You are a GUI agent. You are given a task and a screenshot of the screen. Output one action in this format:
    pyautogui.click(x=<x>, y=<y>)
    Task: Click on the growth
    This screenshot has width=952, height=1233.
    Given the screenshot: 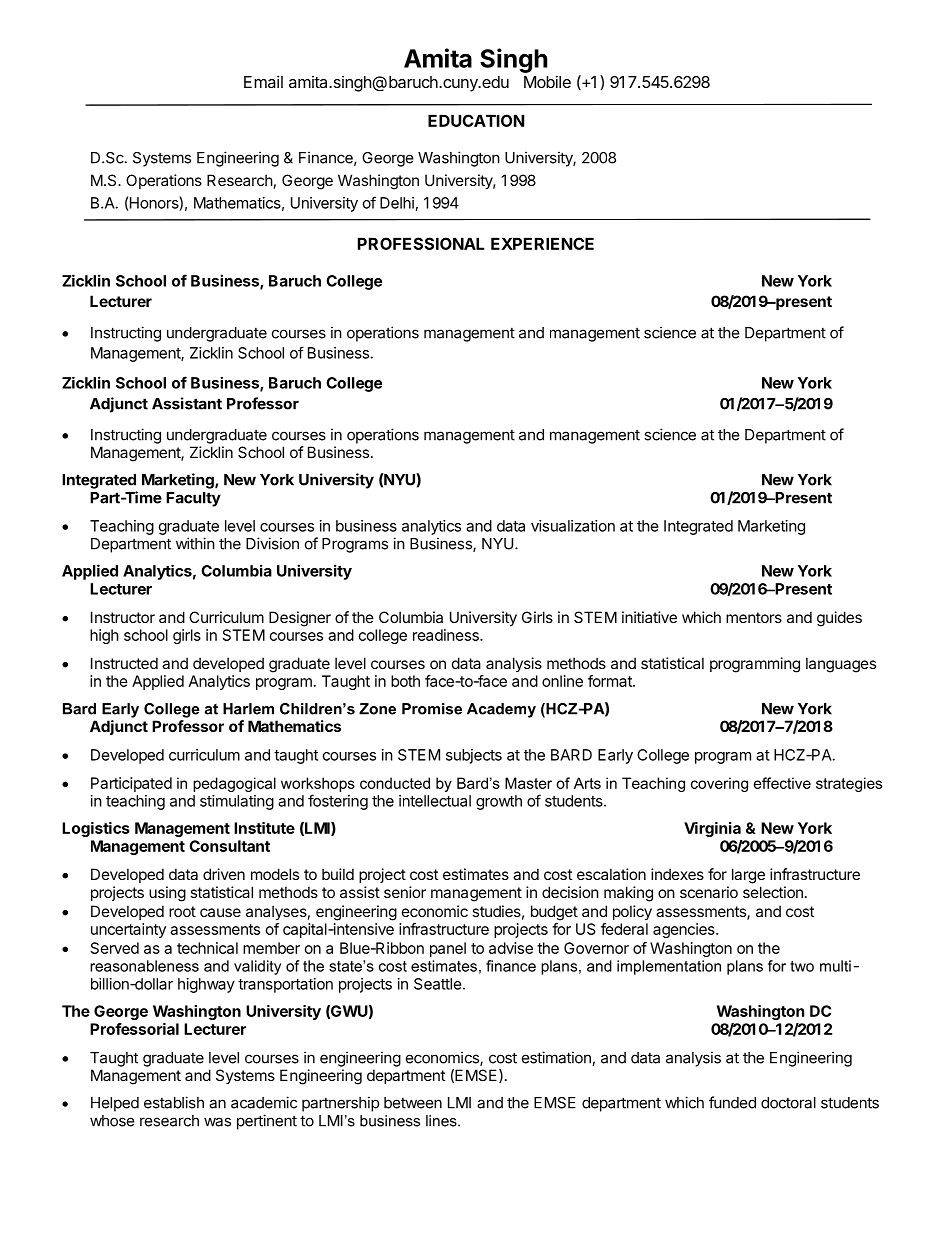 What is the action you would take?
    pyautogui.click(x=499, y=802)
